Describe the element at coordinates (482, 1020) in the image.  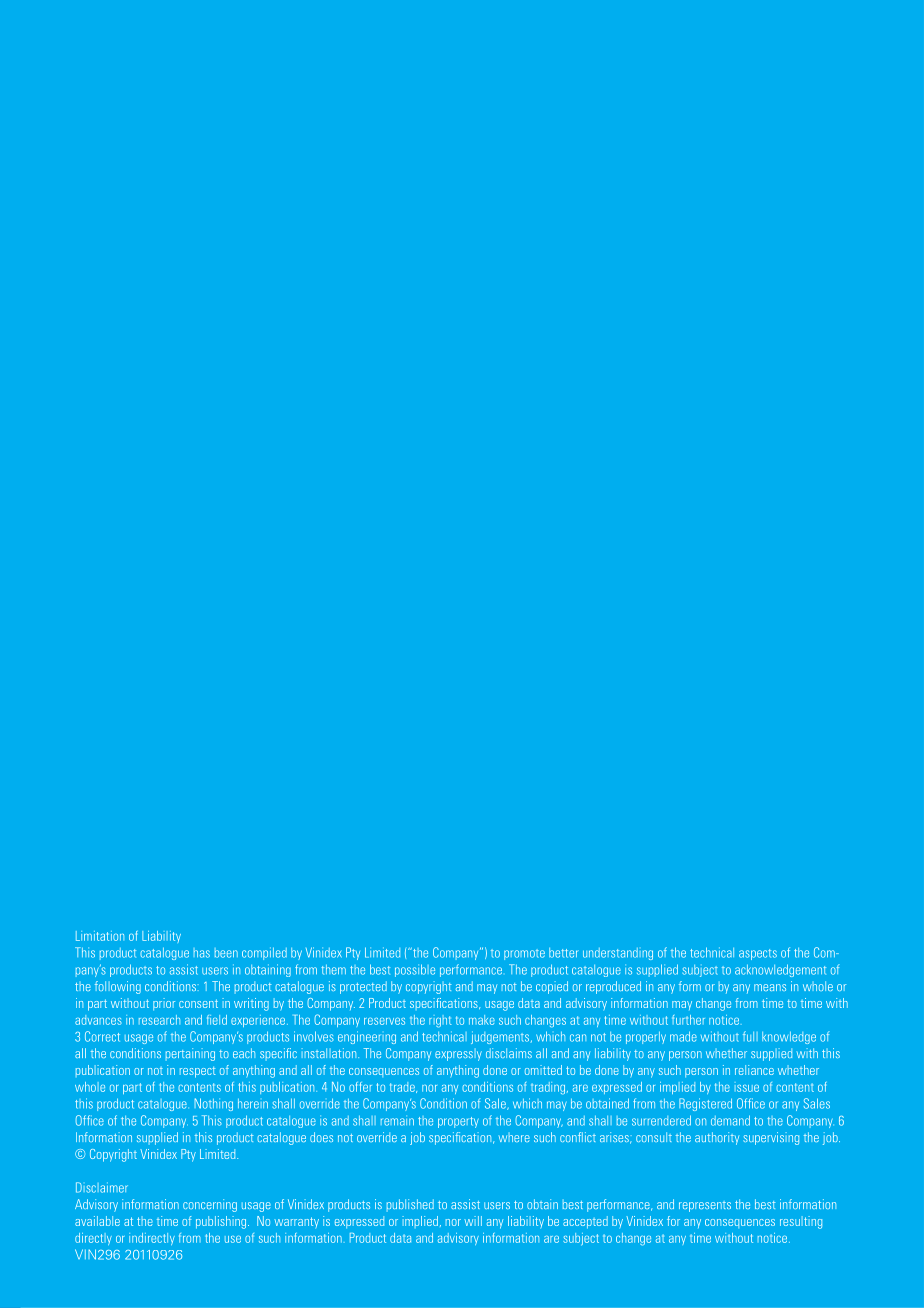
I see `make` at that location.
